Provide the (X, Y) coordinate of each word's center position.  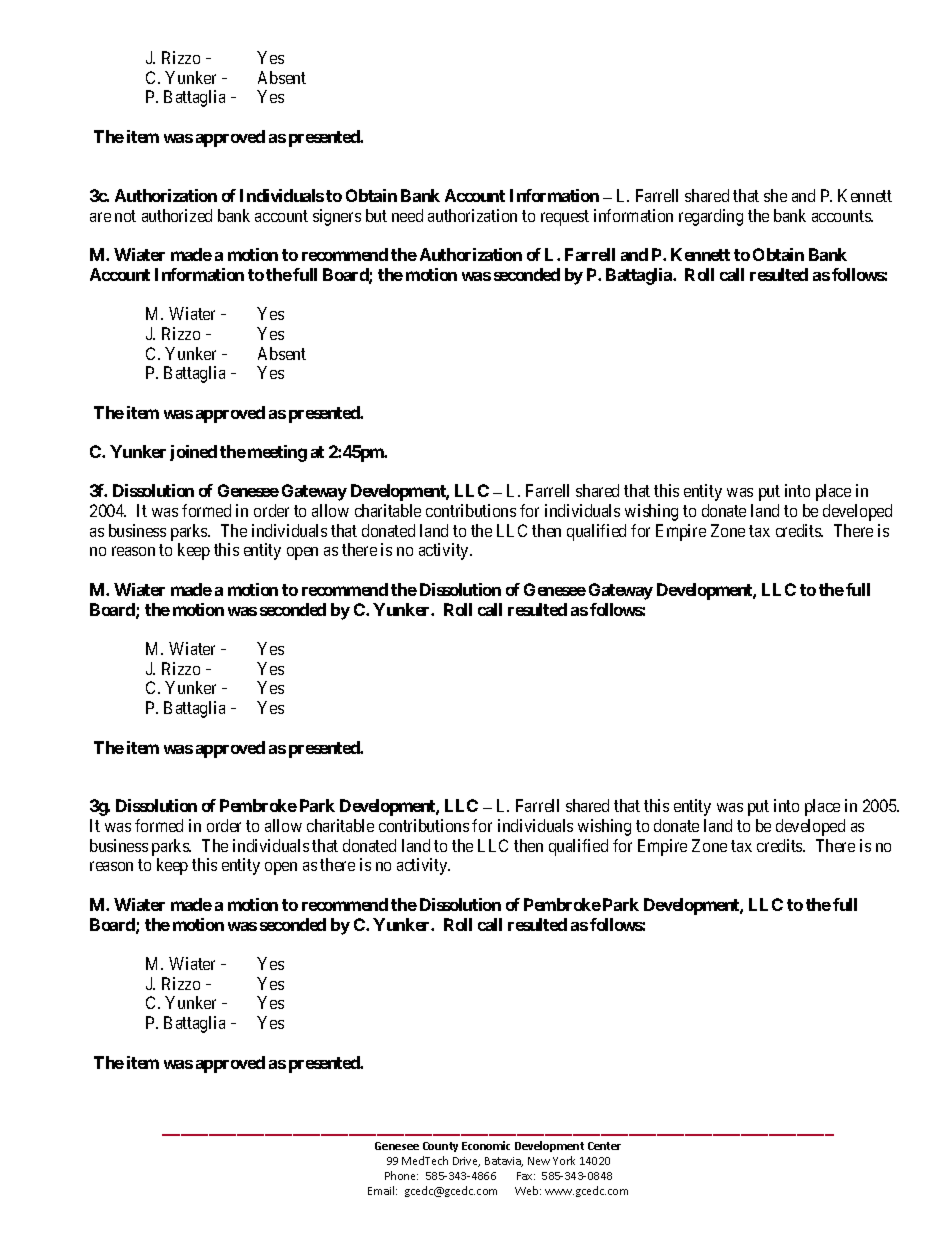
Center (604, 1146)
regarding (711, 217)
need (407, 215)
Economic (486, 1145)
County (440, 1147)
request (565, 218)
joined (193, 453)
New (539, 1161)
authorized (177, 215)
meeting (277, 453)
